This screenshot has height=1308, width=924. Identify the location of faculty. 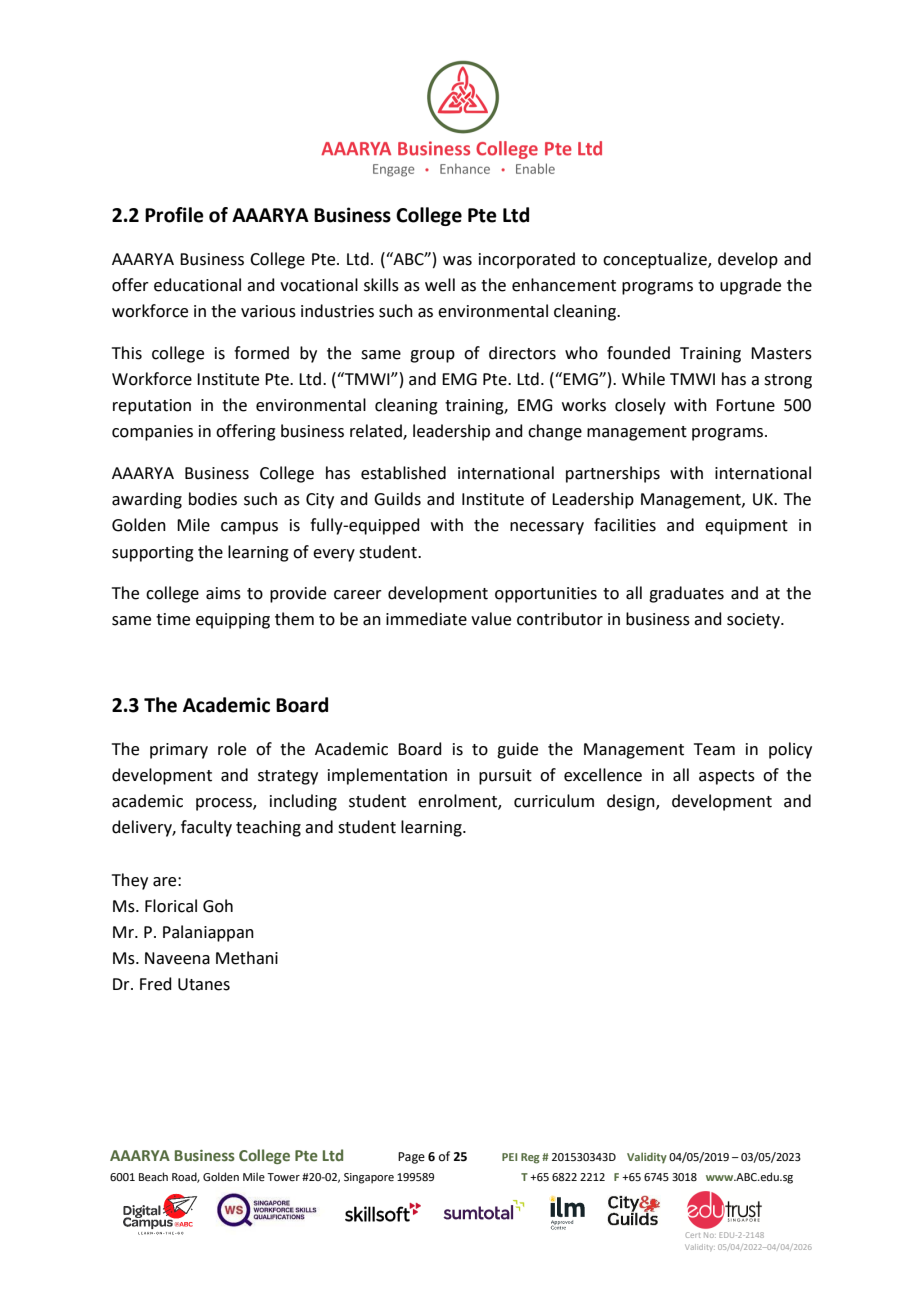
(206, 828).
